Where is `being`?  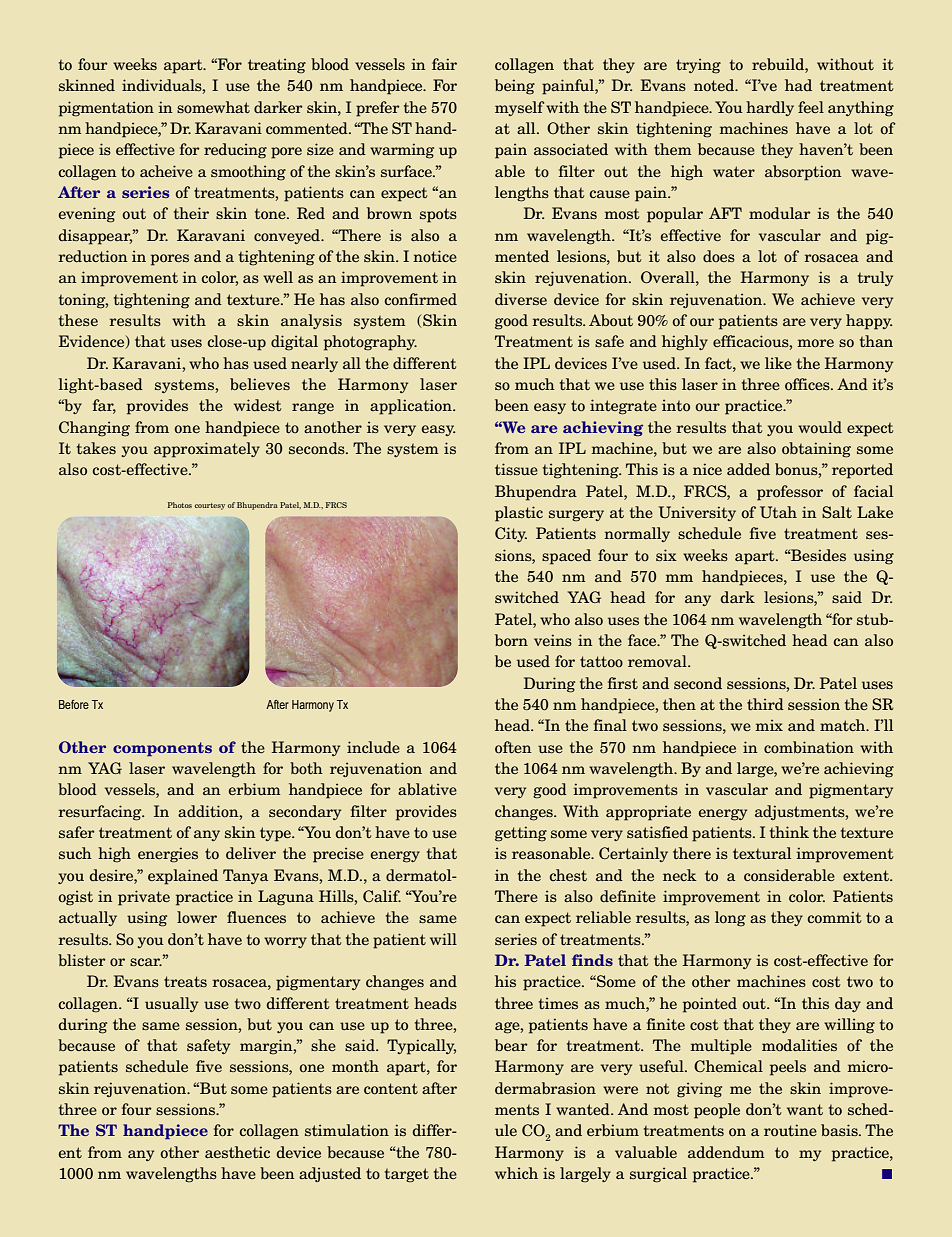 being is located at coordinates (515, 87).
